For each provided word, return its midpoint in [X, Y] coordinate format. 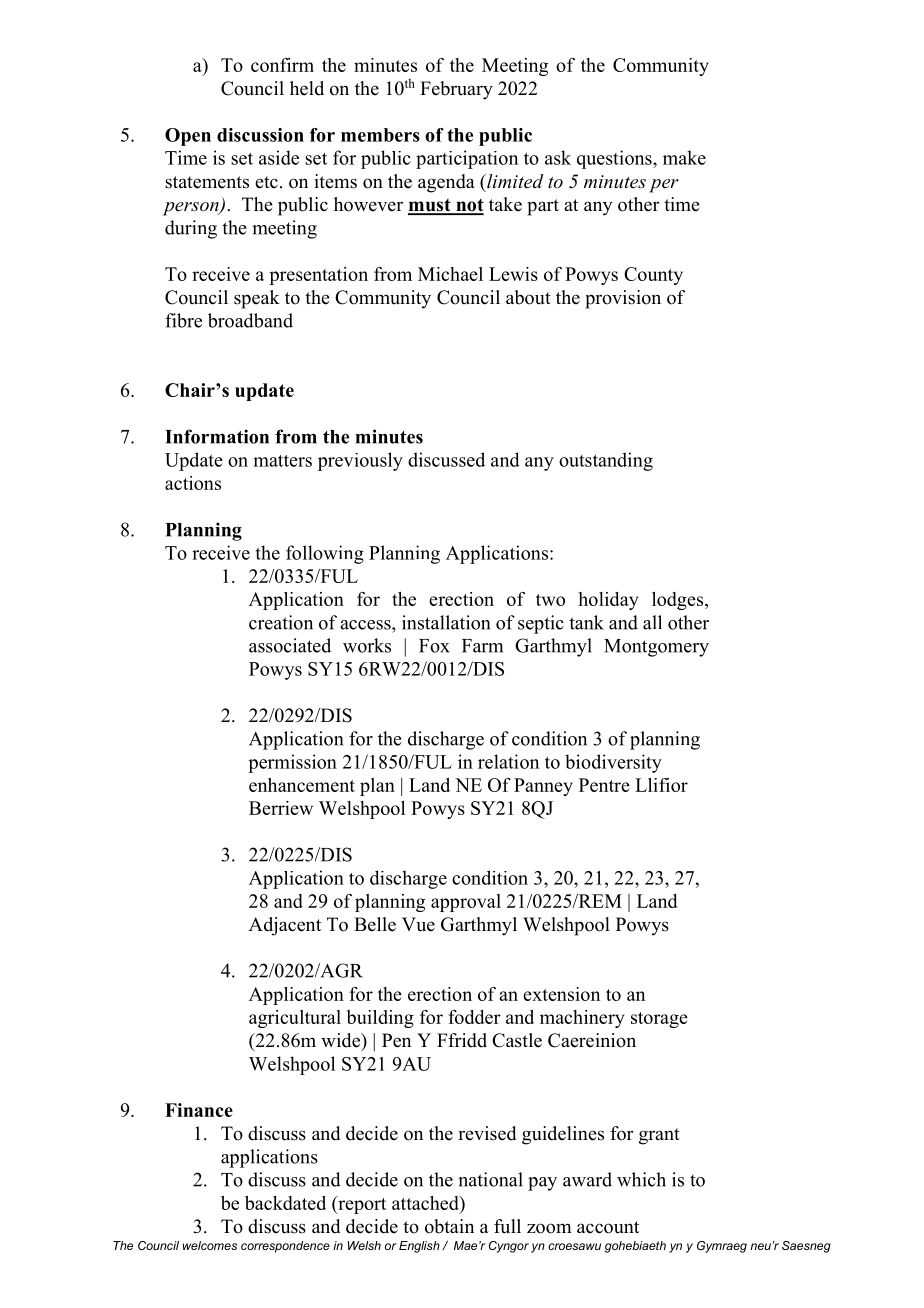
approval [466, 903]
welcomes [210, 1245]
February [456, 90]
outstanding [606, 461]
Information [217, 436]
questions [615, 159]
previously [360, 461]
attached [426, 1203]
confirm [282, 65]
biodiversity [613, 763]
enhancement [302, 785]
